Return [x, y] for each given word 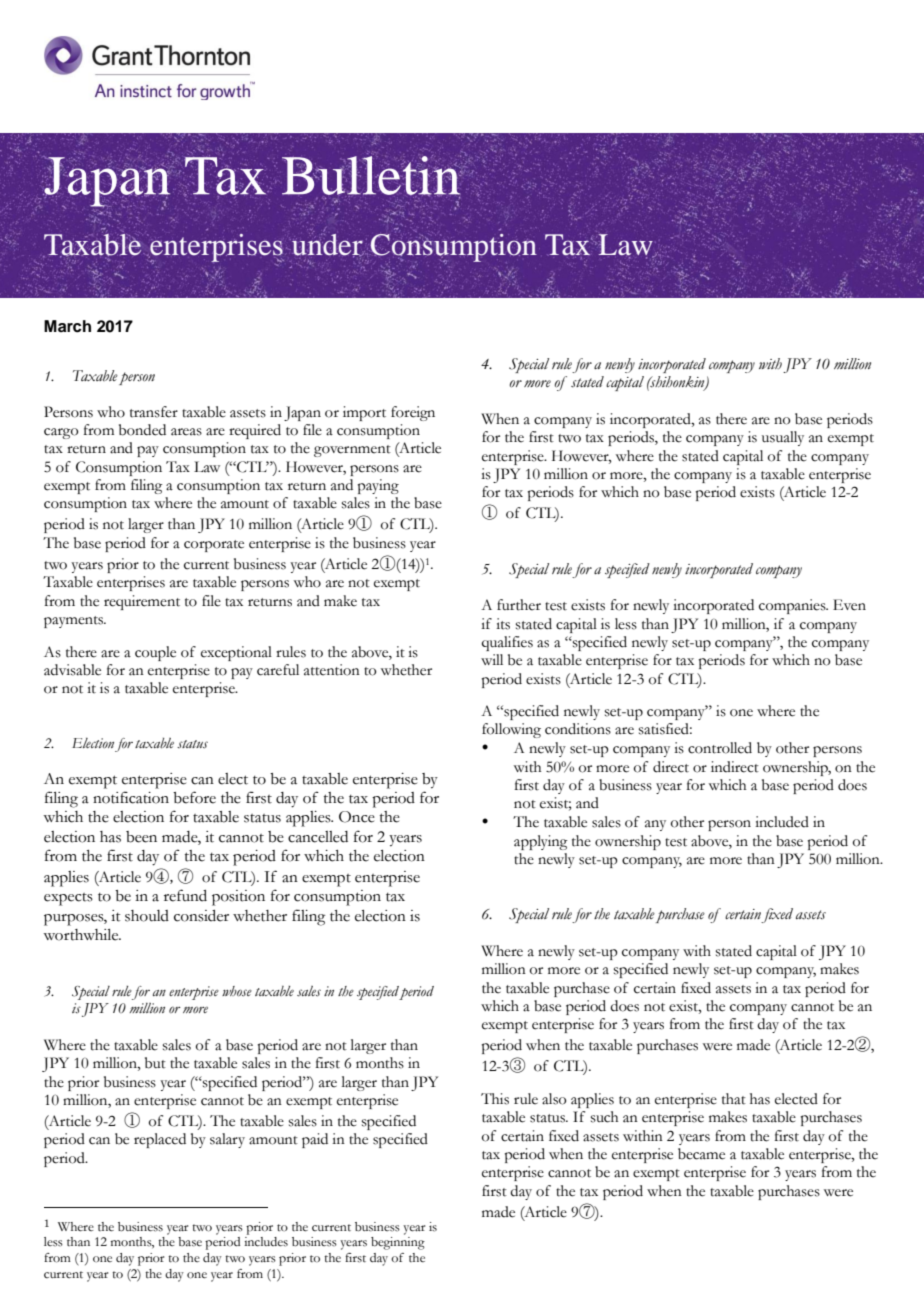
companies [793, 606]
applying [541, 842]
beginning [398, 1243]
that [734, 1099]
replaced [160, 1140]
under [327, 245]
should [147, 916]
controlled [720, 748]
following [511, 730]
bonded [142, 430]
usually [783, 438]
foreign [413, 413]
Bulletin [372, 176]
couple [155, 653]
